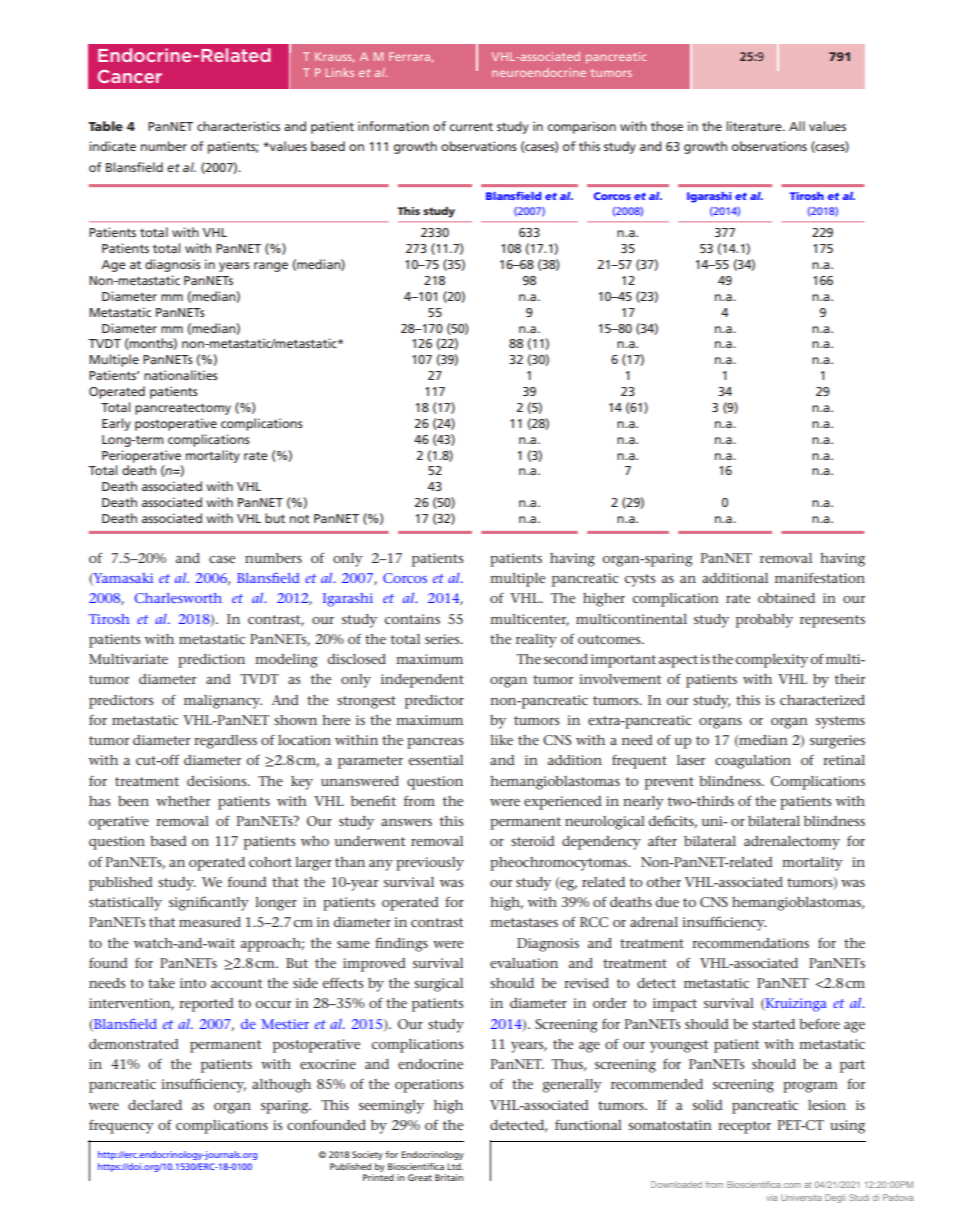 Image resolution: width=953 pixels, height=1232 pixels. Describe the element at coordinates (764, 621) in the screenshot. I see `probably` at that location.
